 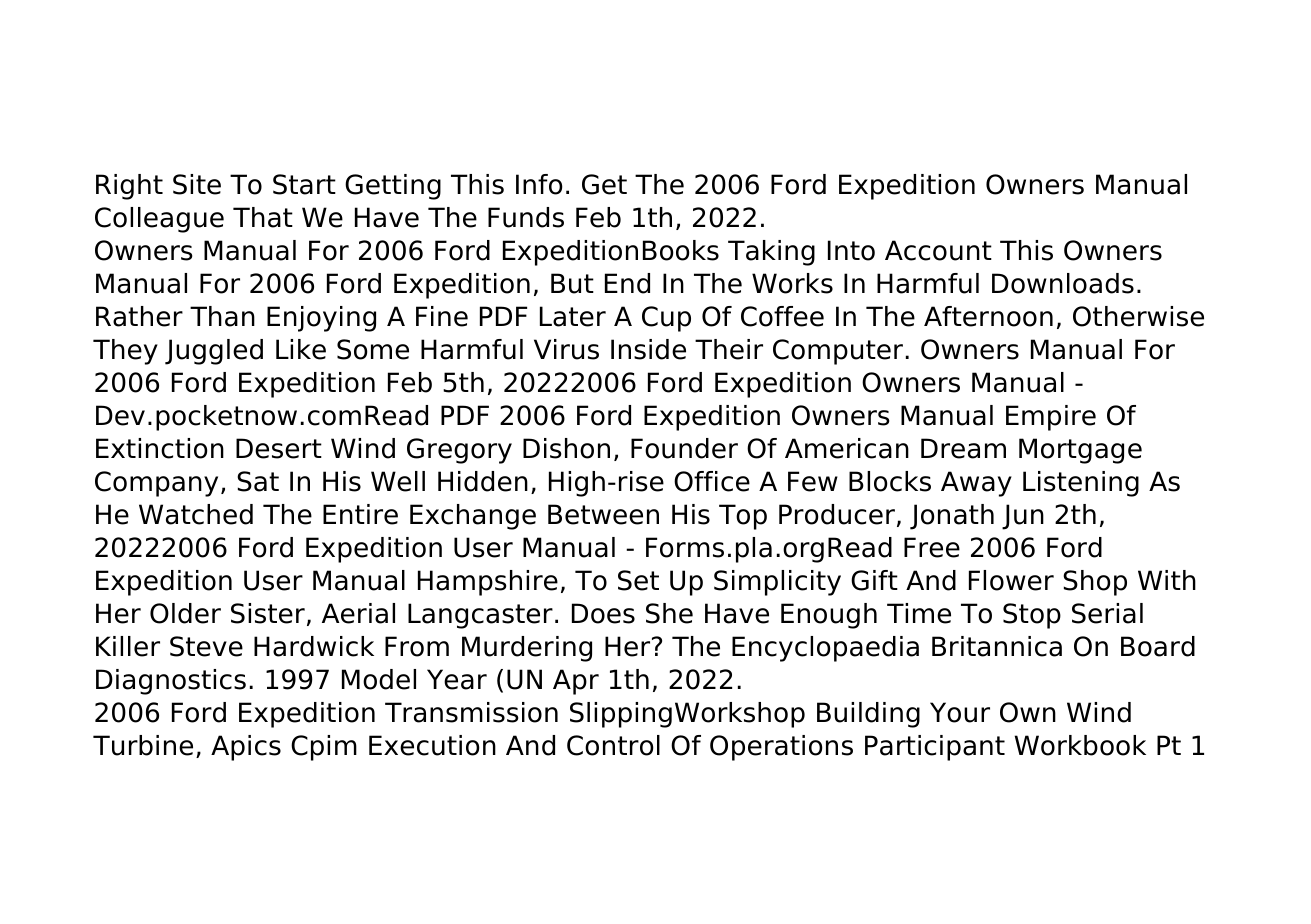 I want to click on Info, so click(x=539, y=184).
